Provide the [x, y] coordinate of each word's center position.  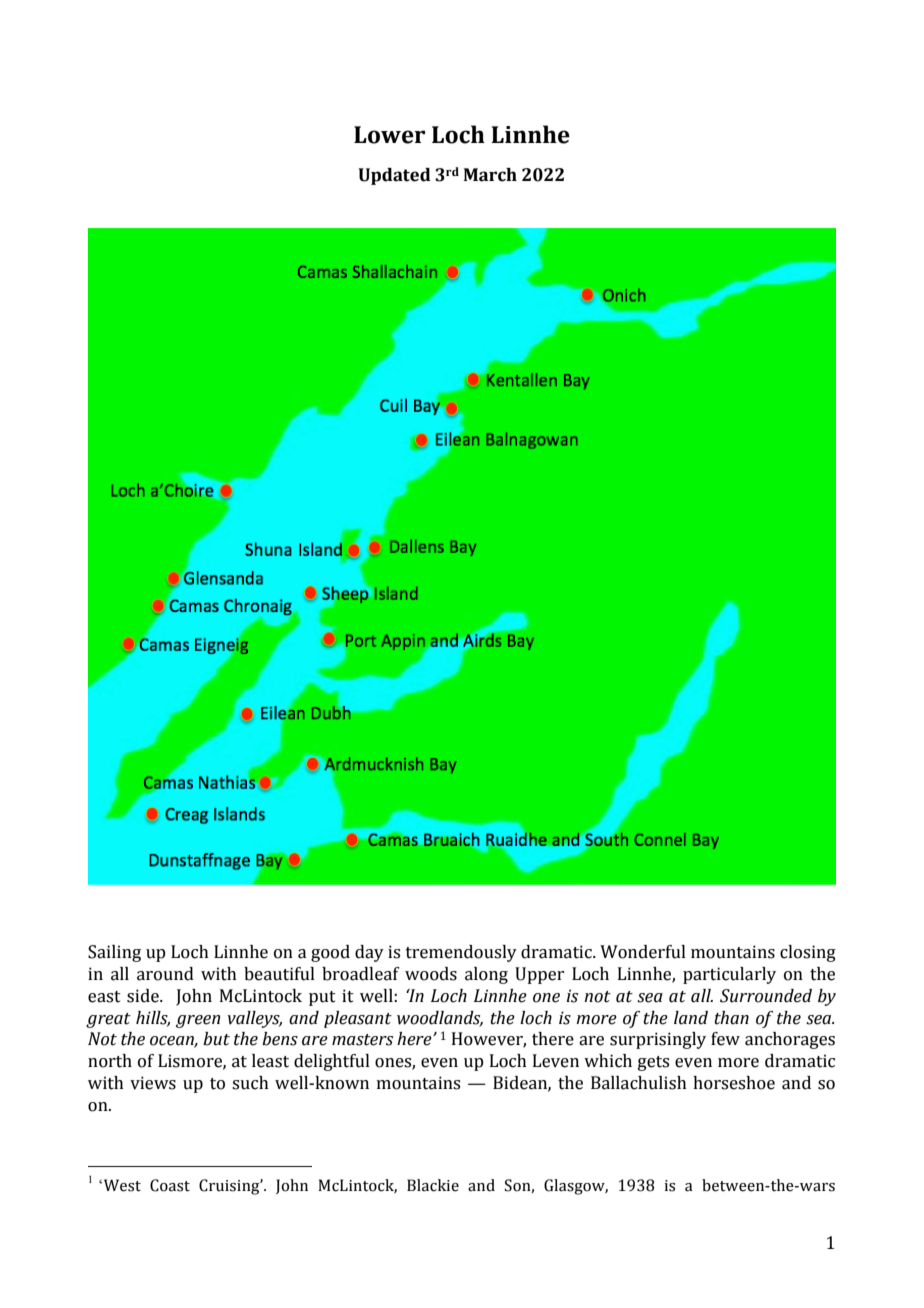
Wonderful [643, 952]
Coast [170, 1185]
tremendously [461, 953]
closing [808, 953]
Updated [394, 176]
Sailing [114, 953]
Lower [389, 135]
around [165, 974]
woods [431, 974]
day [369, 953]
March [490, 175]
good [330, 953]
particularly [729, 975]
